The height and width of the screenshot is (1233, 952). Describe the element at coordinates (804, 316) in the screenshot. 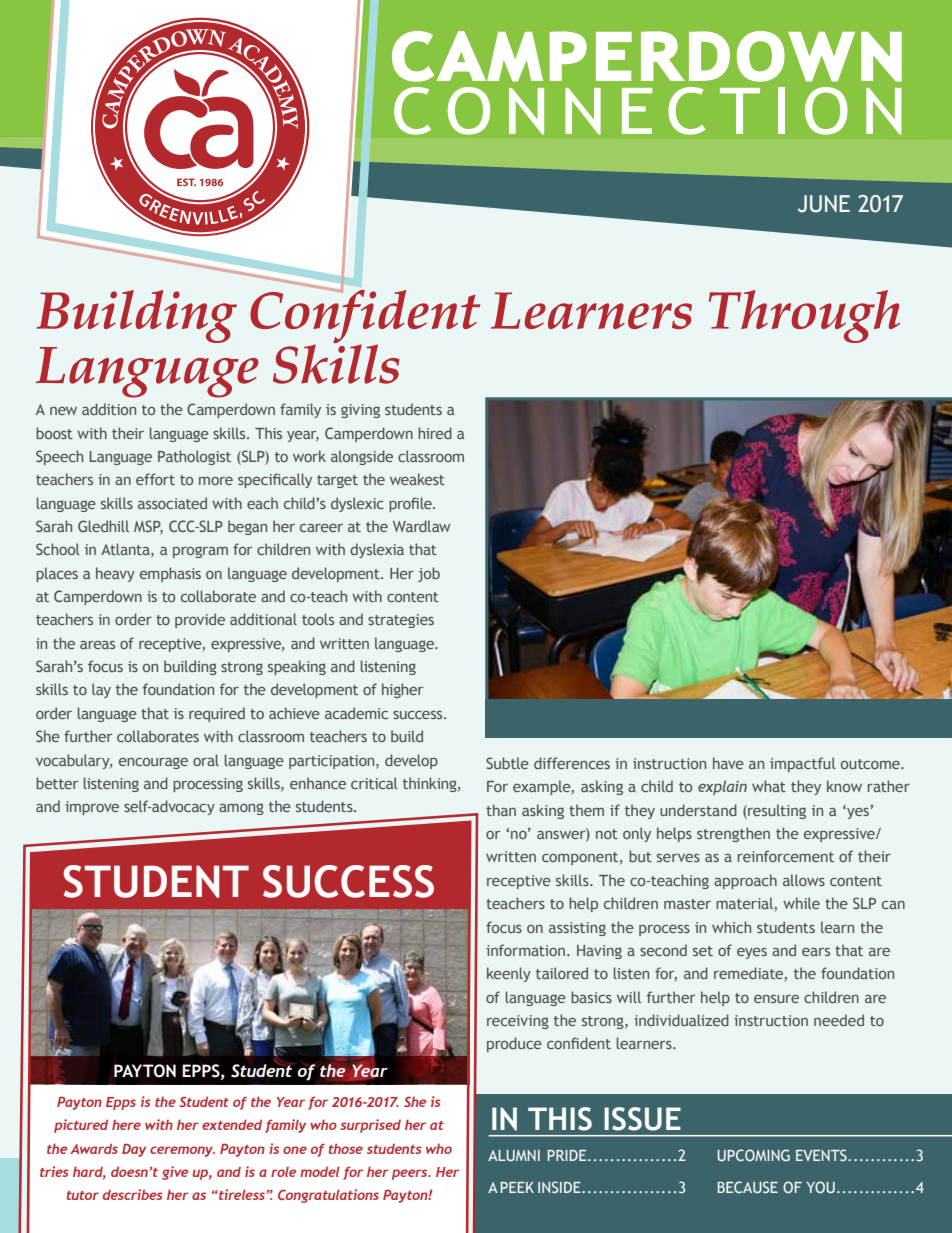

I see `Through` at that location.
